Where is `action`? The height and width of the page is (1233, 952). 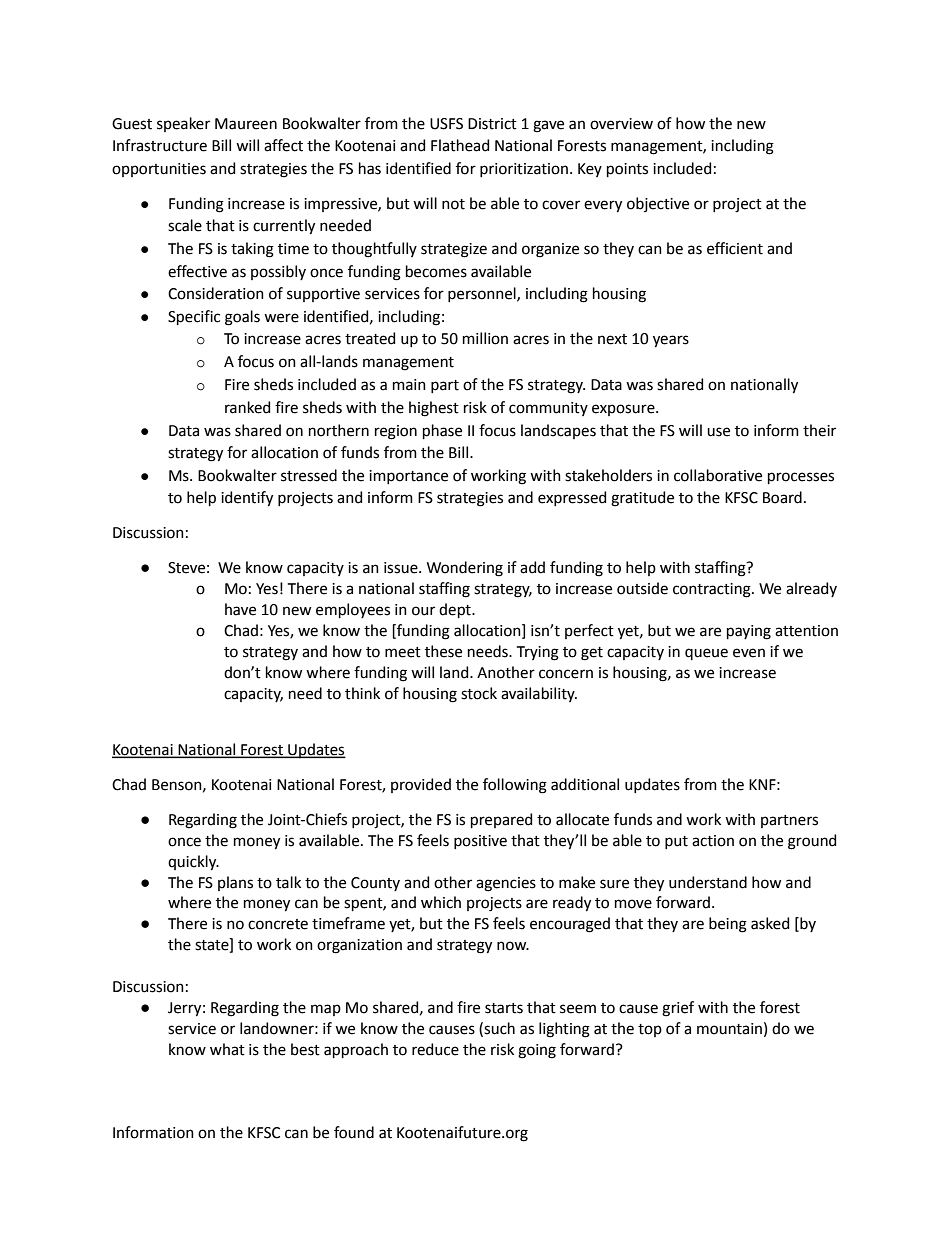 action is located at coordinates (713, 841).
